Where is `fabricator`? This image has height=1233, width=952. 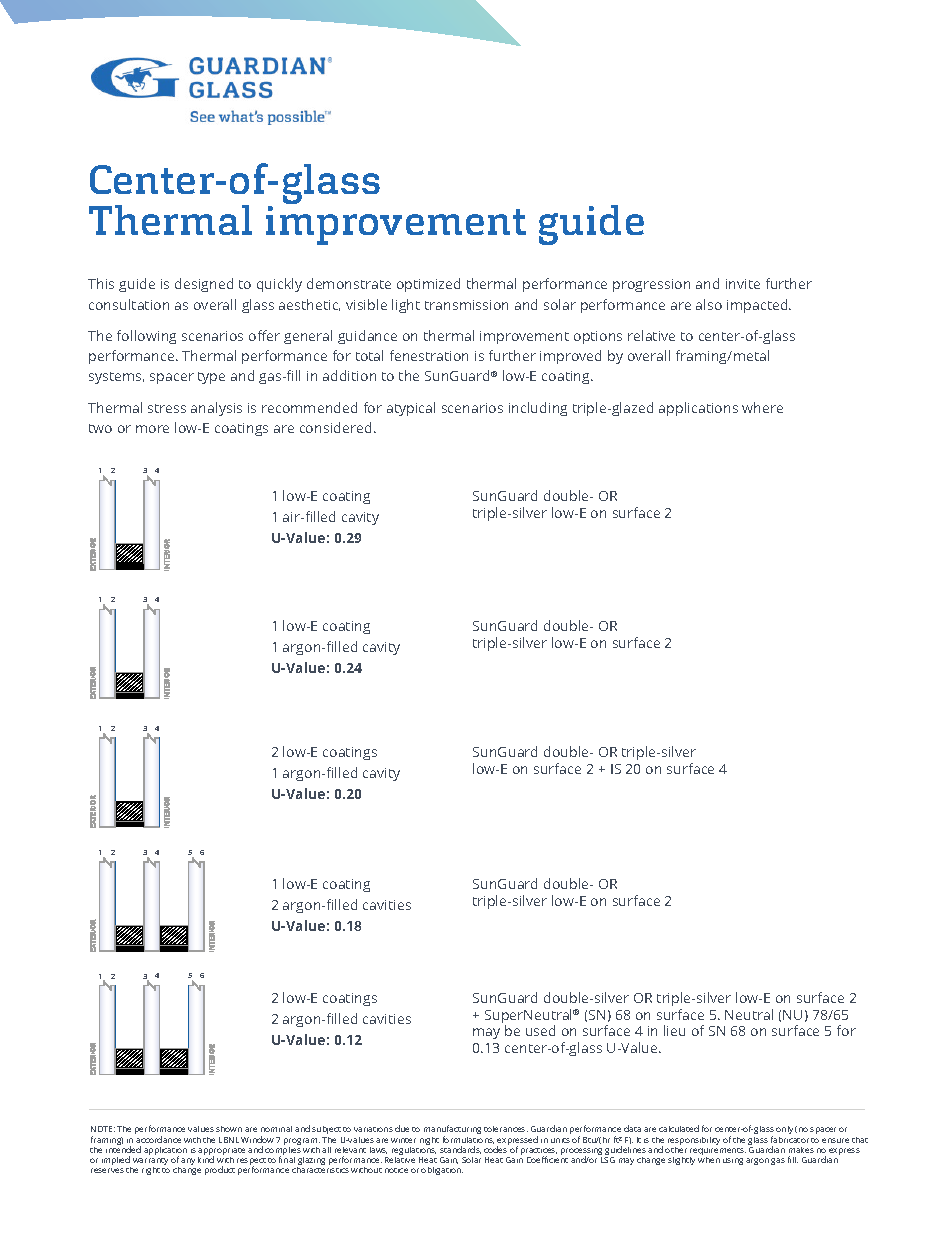 fabricator is located at coordinates (790, 1139).
